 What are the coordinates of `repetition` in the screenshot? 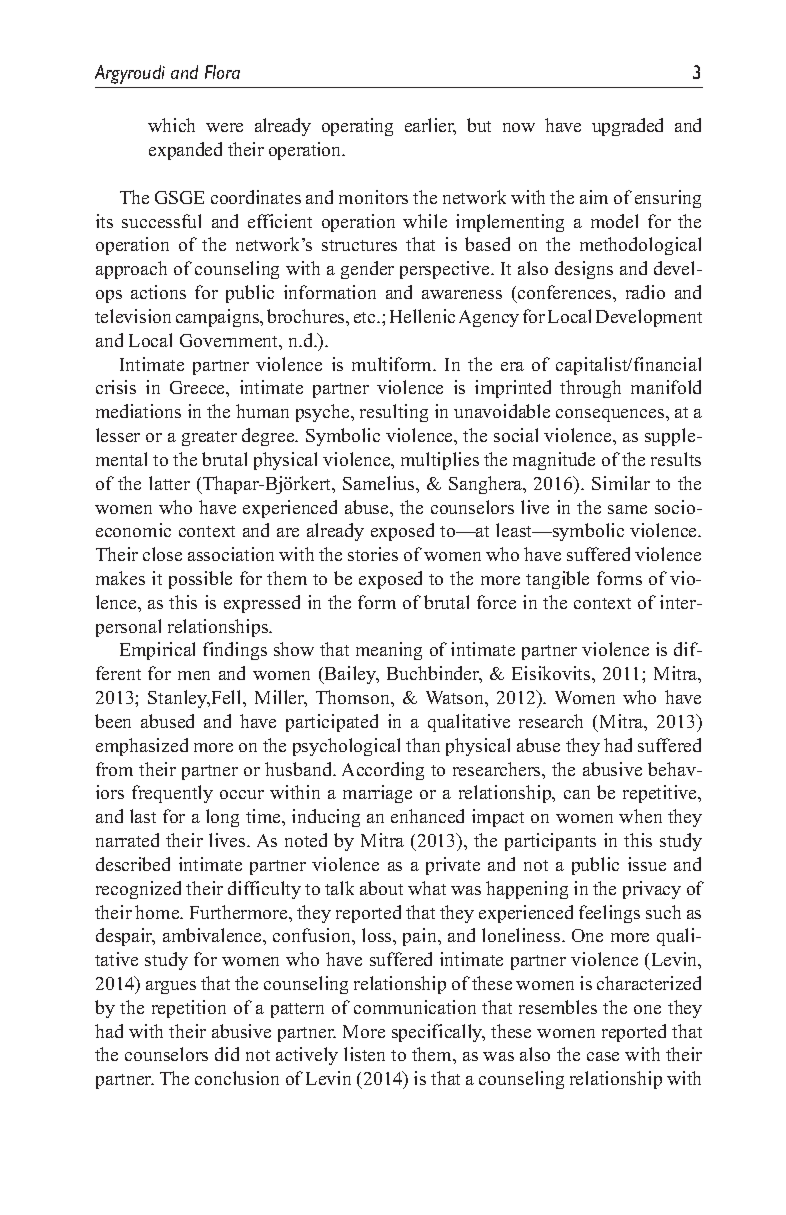 It's located at (189, 1009).
